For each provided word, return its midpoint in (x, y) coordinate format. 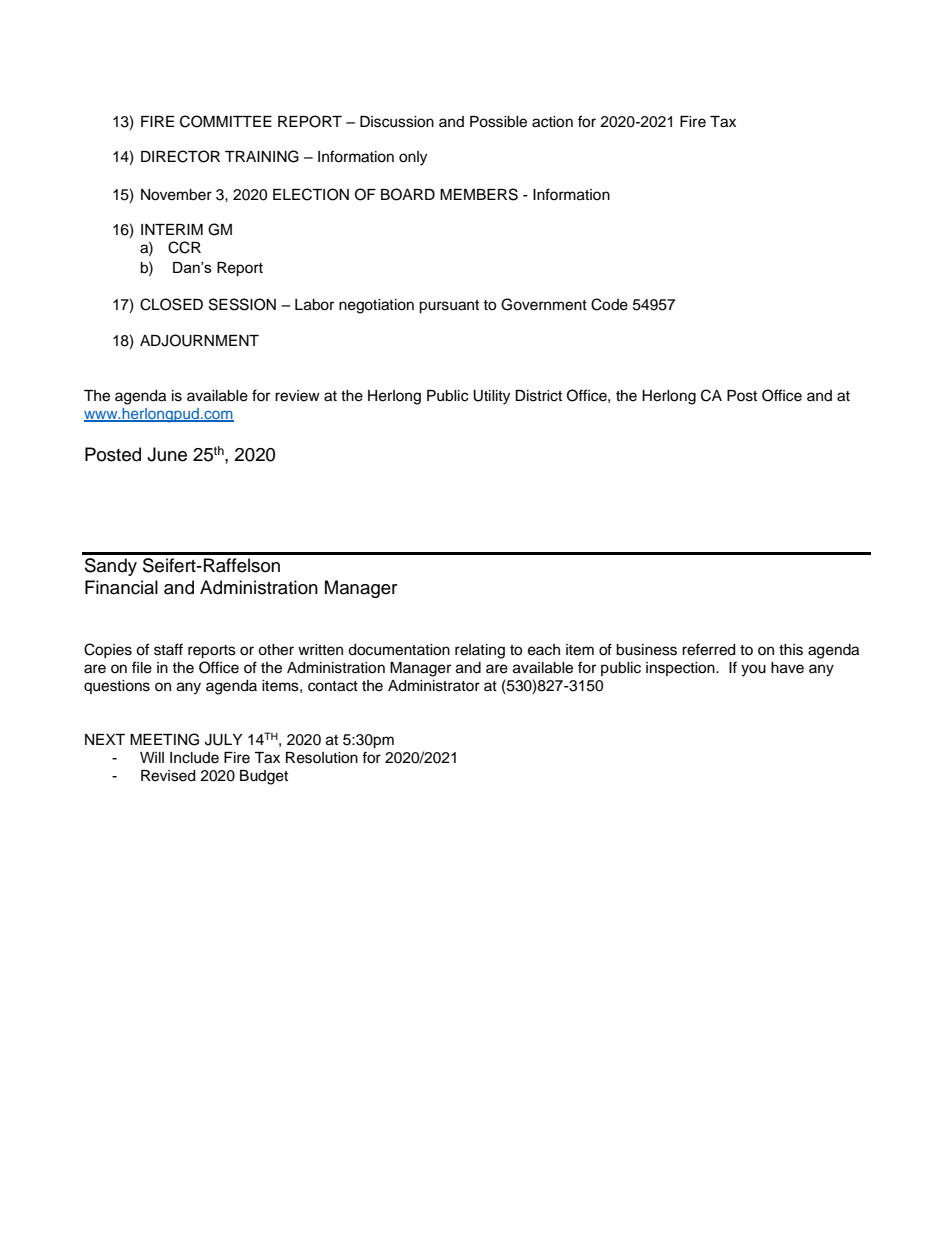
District (538, 396)
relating (480, 651)
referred (708, 649)
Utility (491, 397)
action (552, 122)
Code (609, 304)
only (413, 158)
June (167, 454)
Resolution (322, 758)
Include (194, 758)
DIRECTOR (180, 156)
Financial (121, 587)
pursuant (449, 307)
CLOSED (171, 304)
